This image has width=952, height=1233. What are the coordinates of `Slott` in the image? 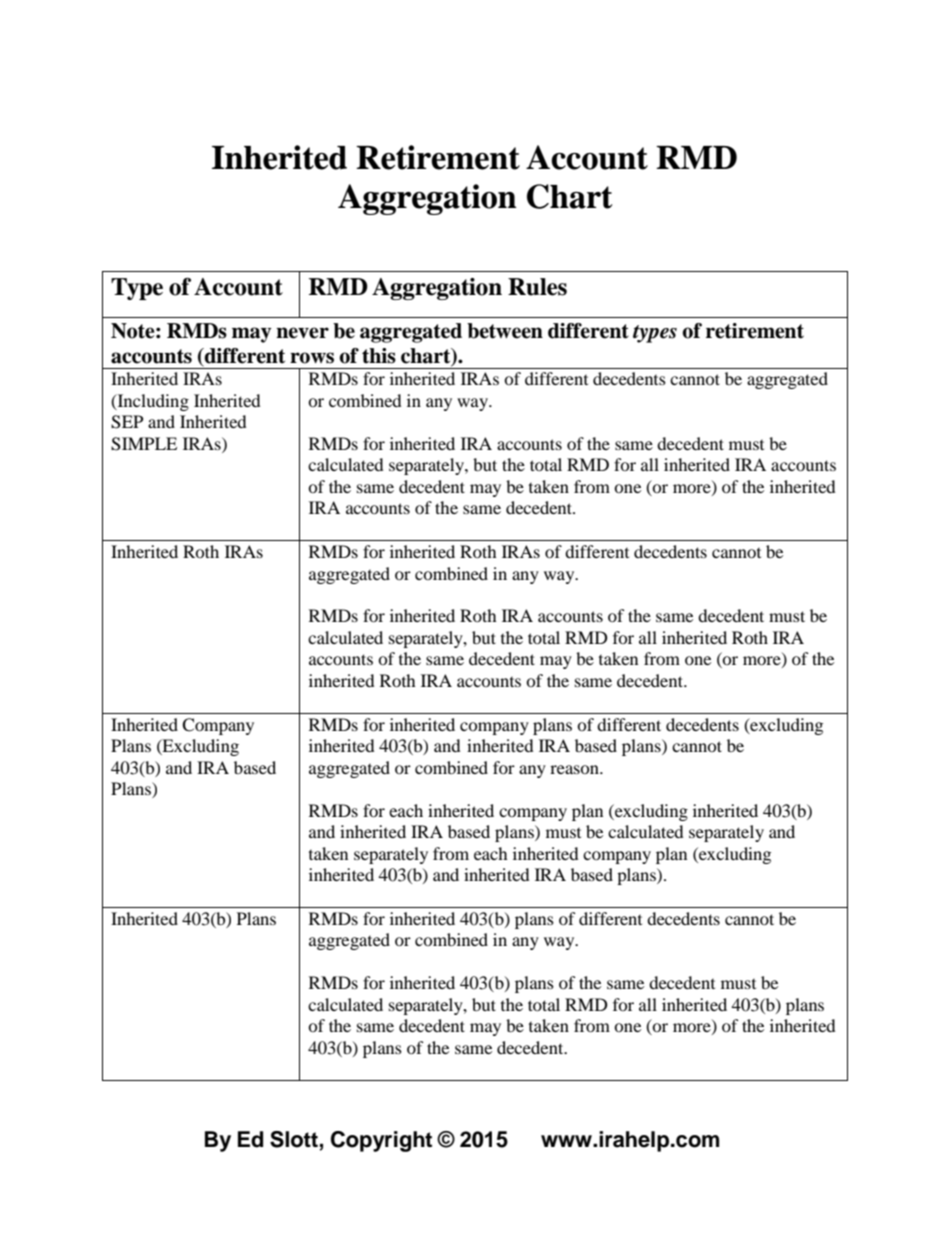 It's located at (295, 1140).
